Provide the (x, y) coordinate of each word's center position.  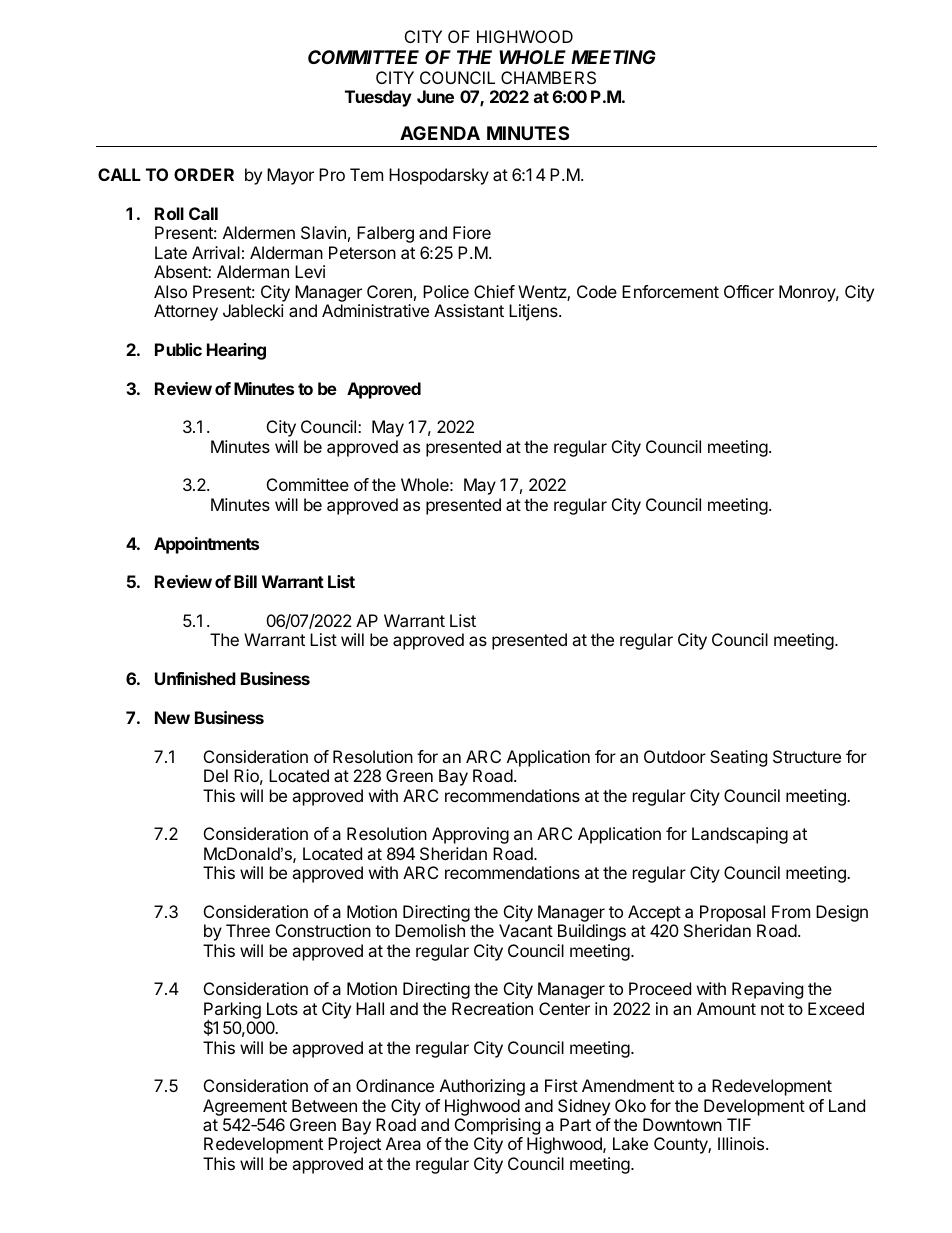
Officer (749, 291)
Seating (738, 758)
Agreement (245, 1109)
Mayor (290, 176)
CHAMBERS (548, 77)
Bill (245, 581)
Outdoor (675, 756)
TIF (739, 1124)
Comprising (498, 1128)
